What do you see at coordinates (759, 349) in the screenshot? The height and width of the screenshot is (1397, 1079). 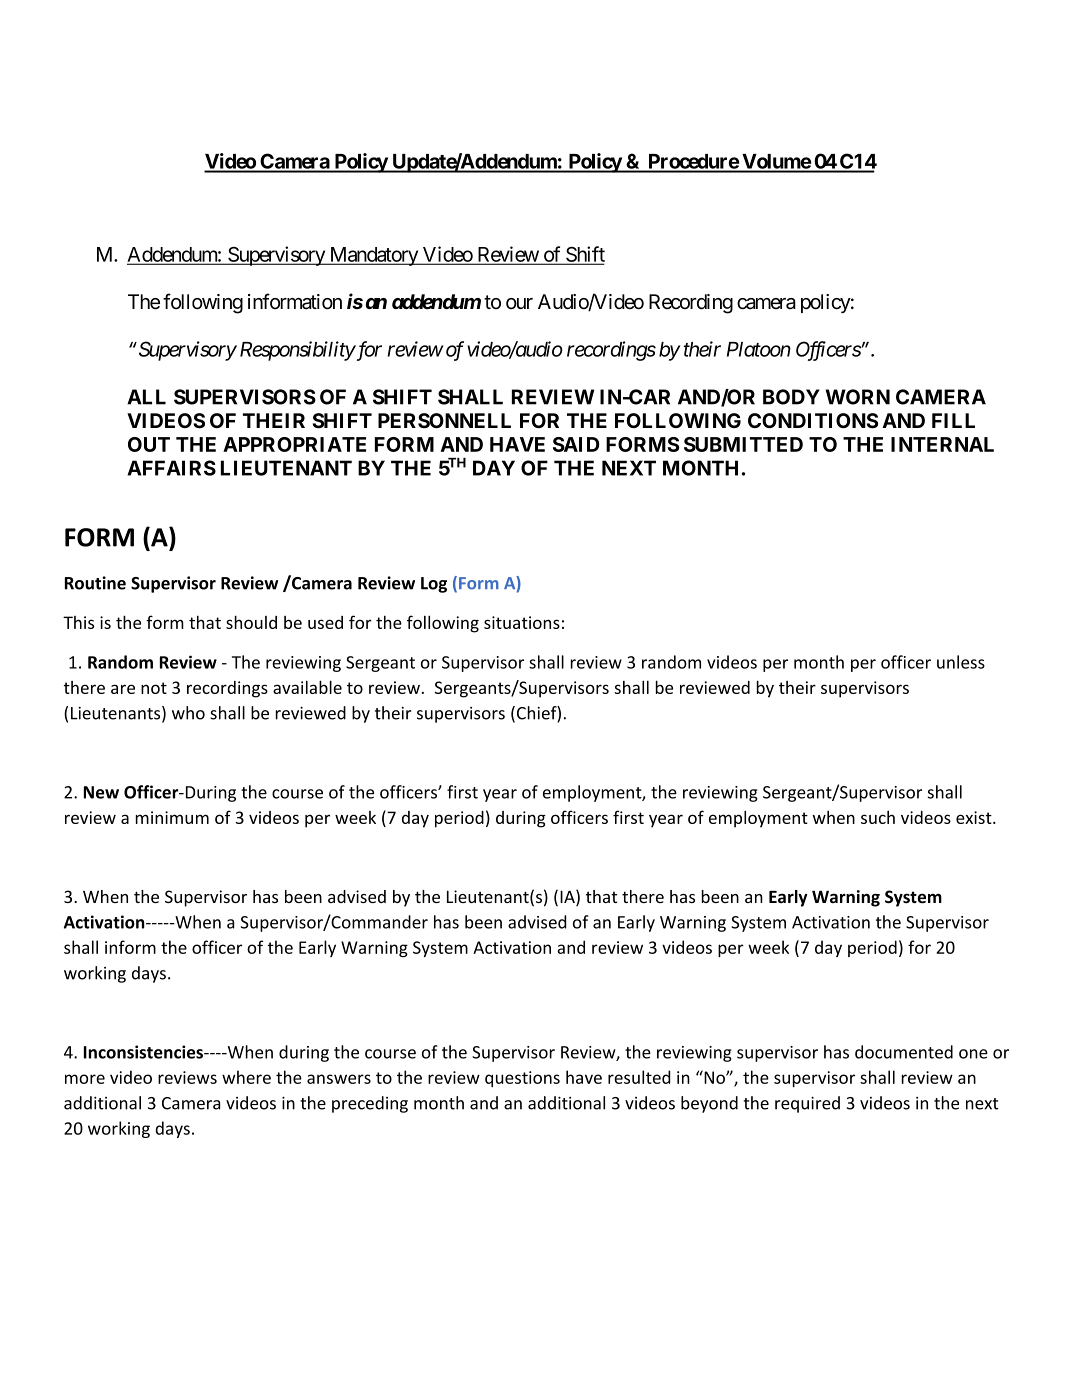 I see `Platoon` at bounding box center [759, 349].
